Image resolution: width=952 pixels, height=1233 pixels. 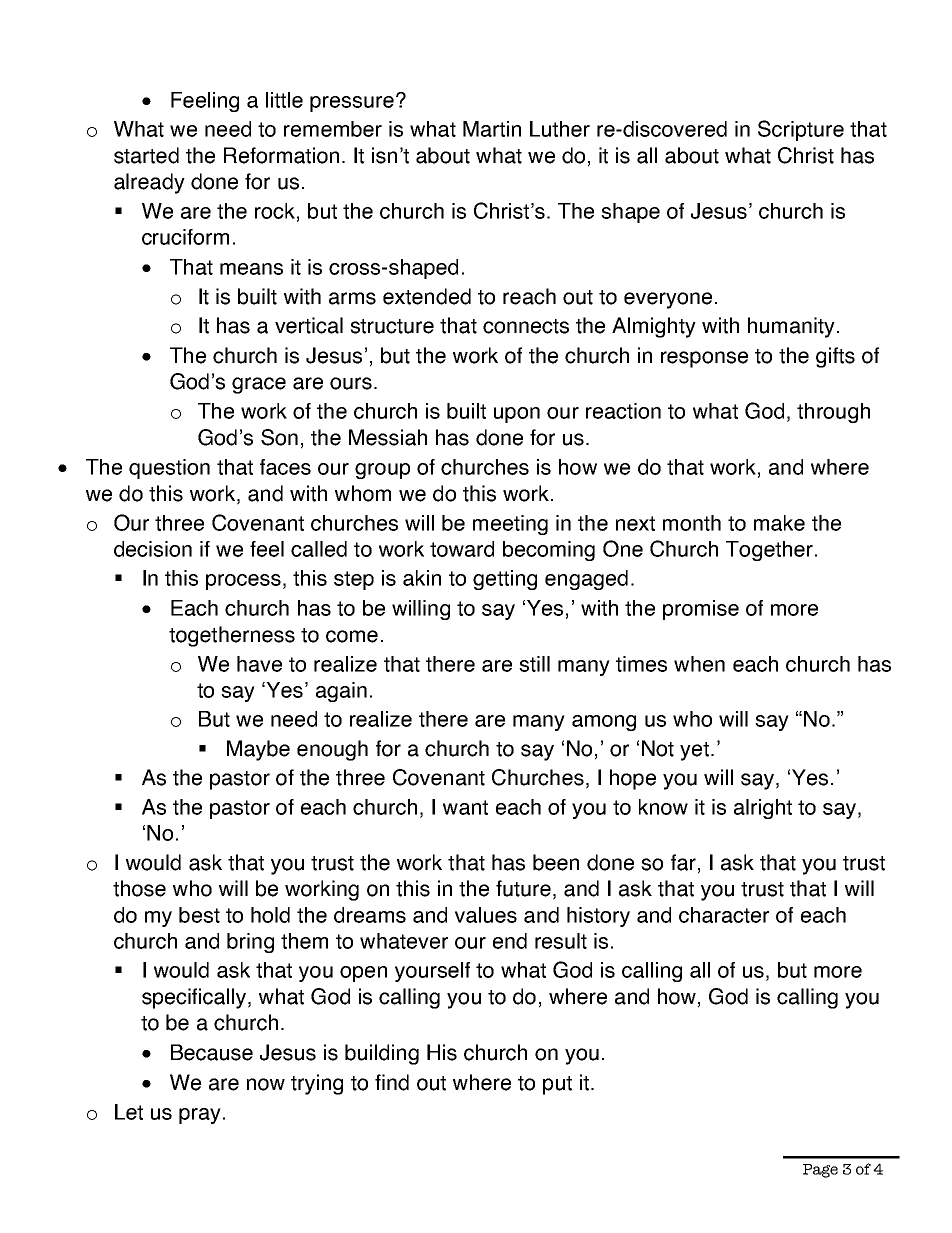 What do you see at coordinates (724, 915) in the document?
I see `character` at bounding box center [724, 915].
